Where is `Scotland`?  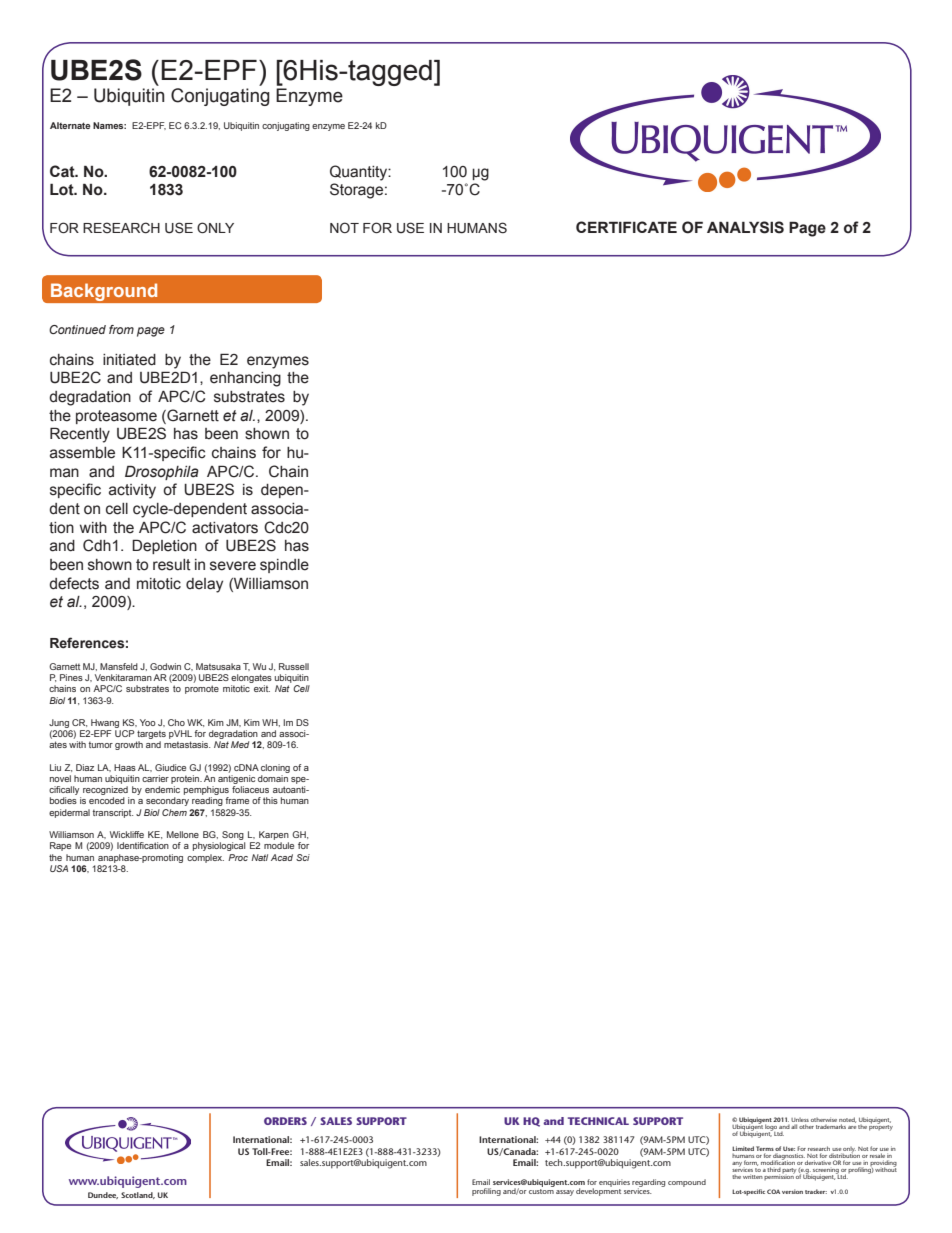 Scotland is located at coordinates (138, 1195).
